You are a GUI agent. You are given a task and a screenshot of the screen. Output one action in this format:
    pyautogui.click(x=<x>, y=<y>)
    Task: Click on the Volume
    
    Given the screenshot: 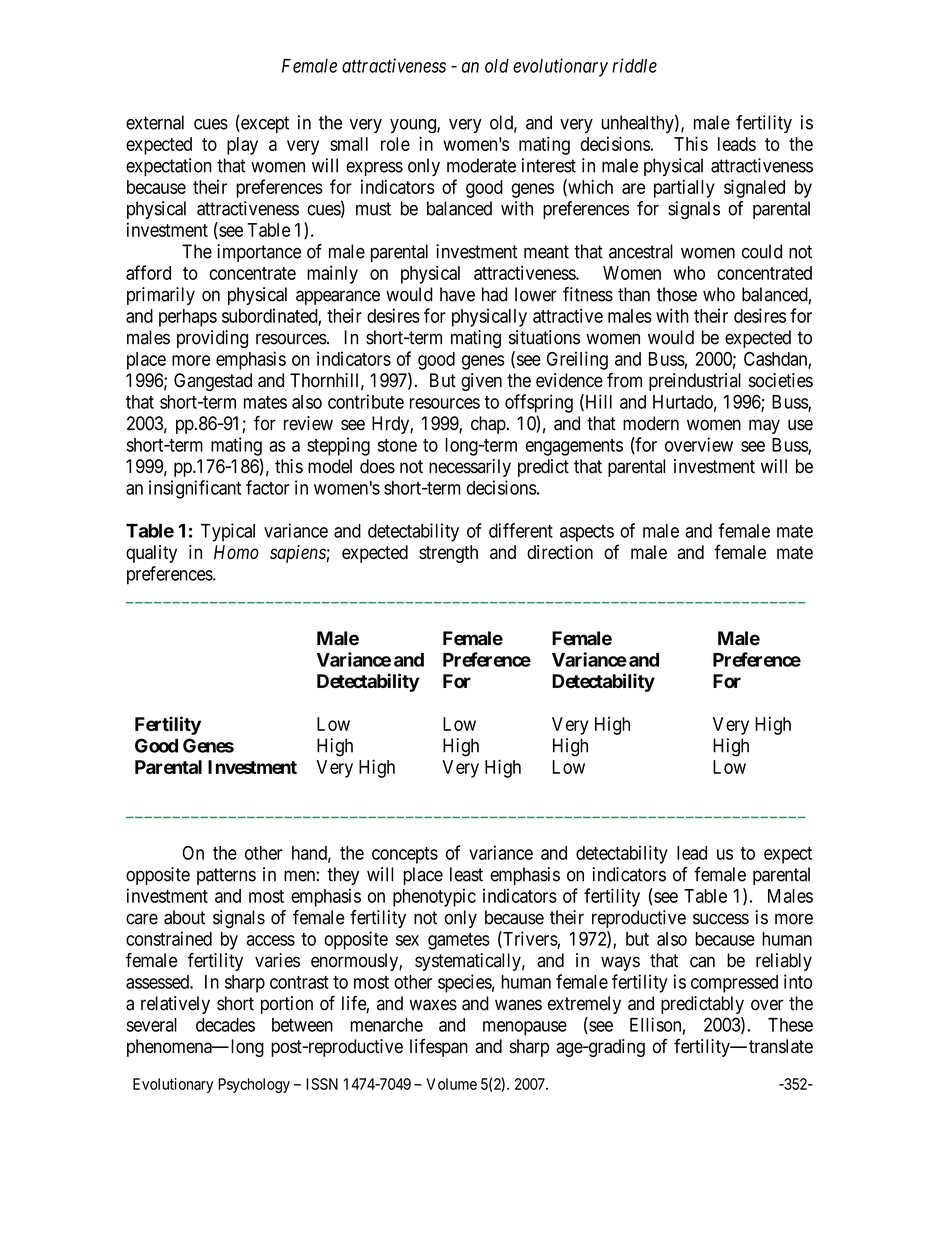 What is the action you would take?
    pyautogui.click(x=451, y=1084)
